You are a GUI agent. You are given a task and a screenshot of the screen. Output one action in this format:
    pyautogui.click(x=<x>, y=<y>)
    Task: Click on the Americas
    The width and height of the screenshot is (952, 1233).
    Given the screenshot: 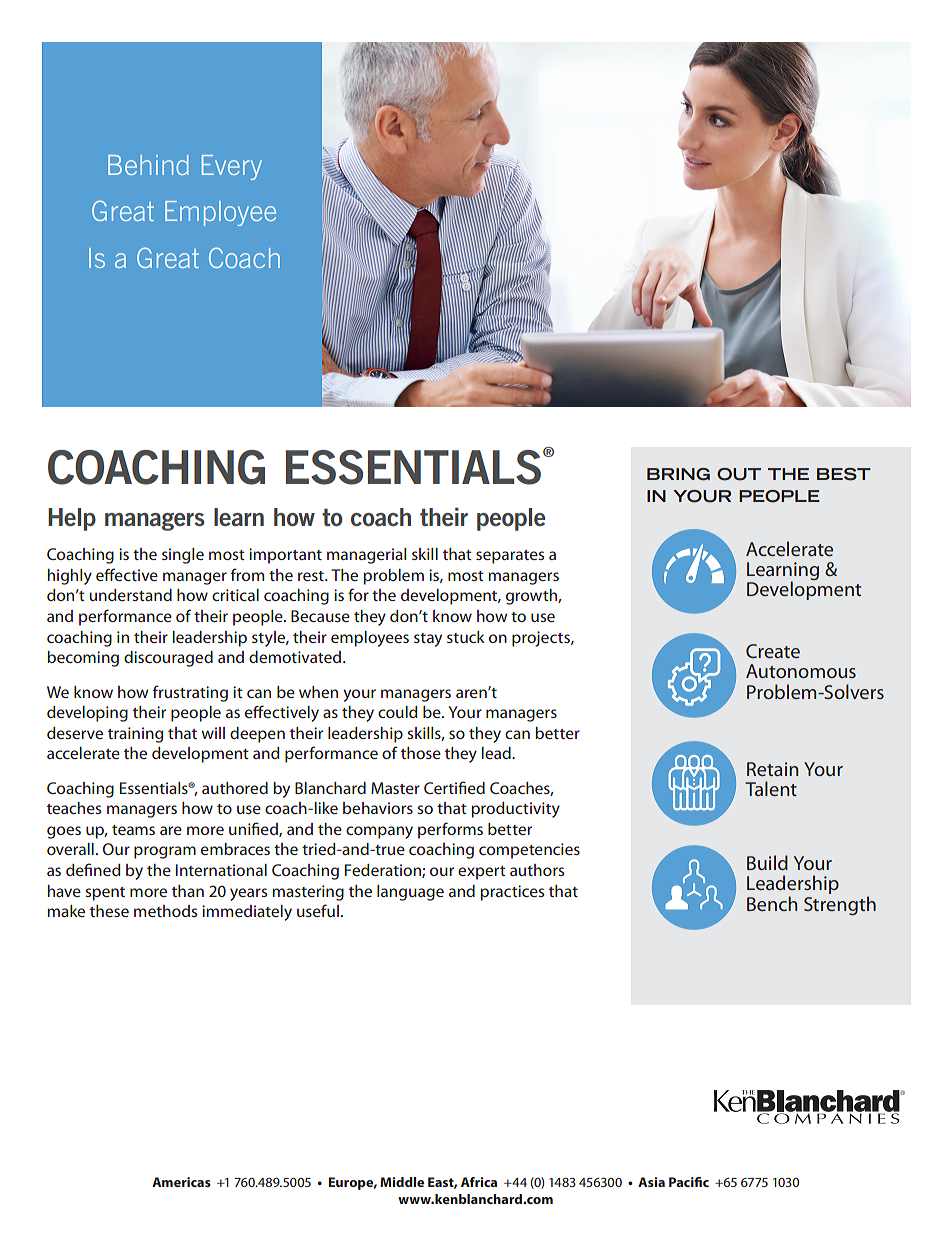 What is the action you would take?
    pyautogui.click(x=181, y=1182)
